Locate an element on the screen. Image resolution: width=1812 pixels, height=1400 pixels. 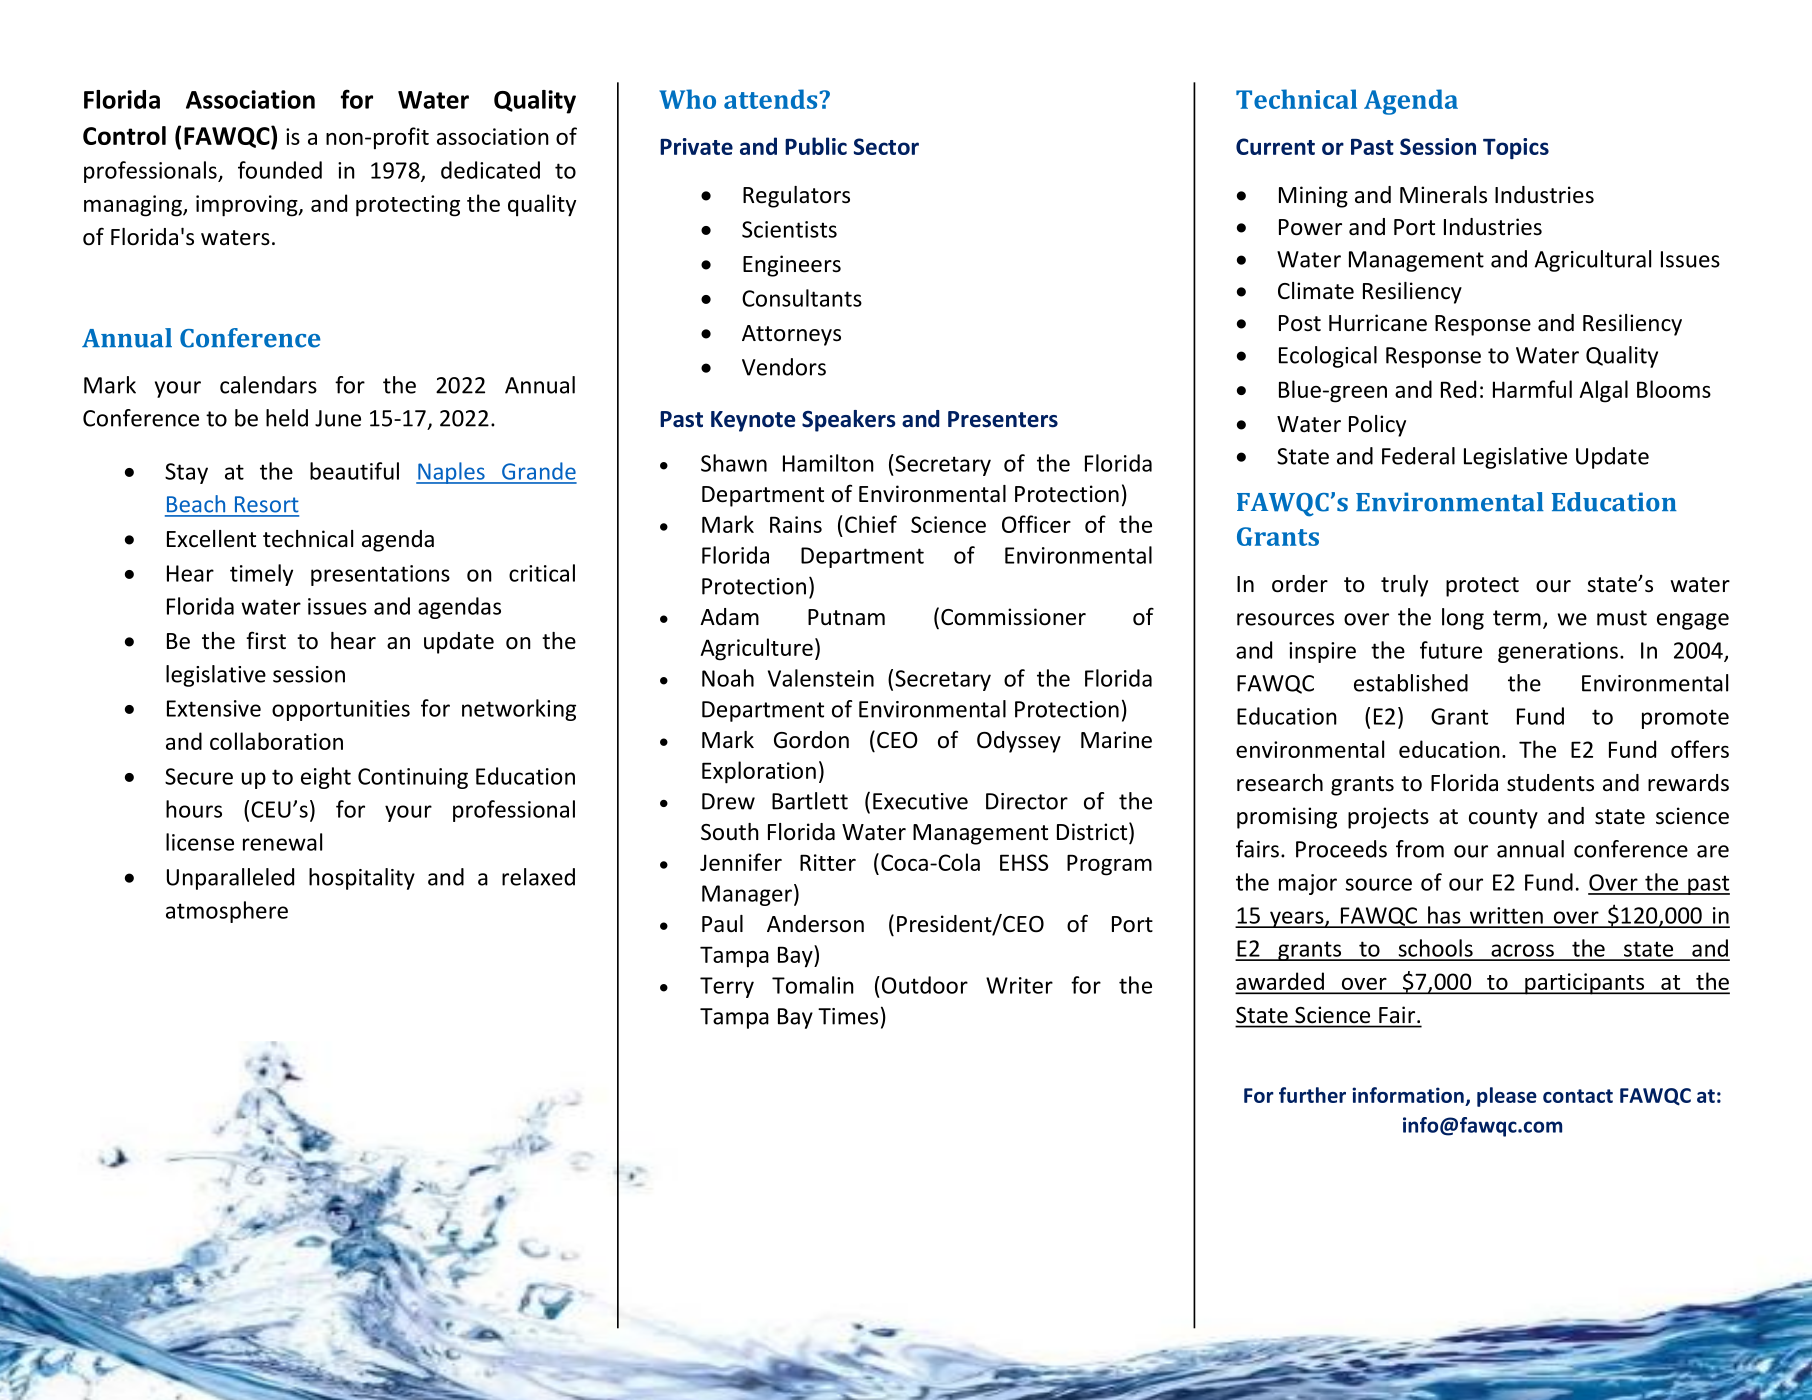
founded is located at coordinates (280, 170).
